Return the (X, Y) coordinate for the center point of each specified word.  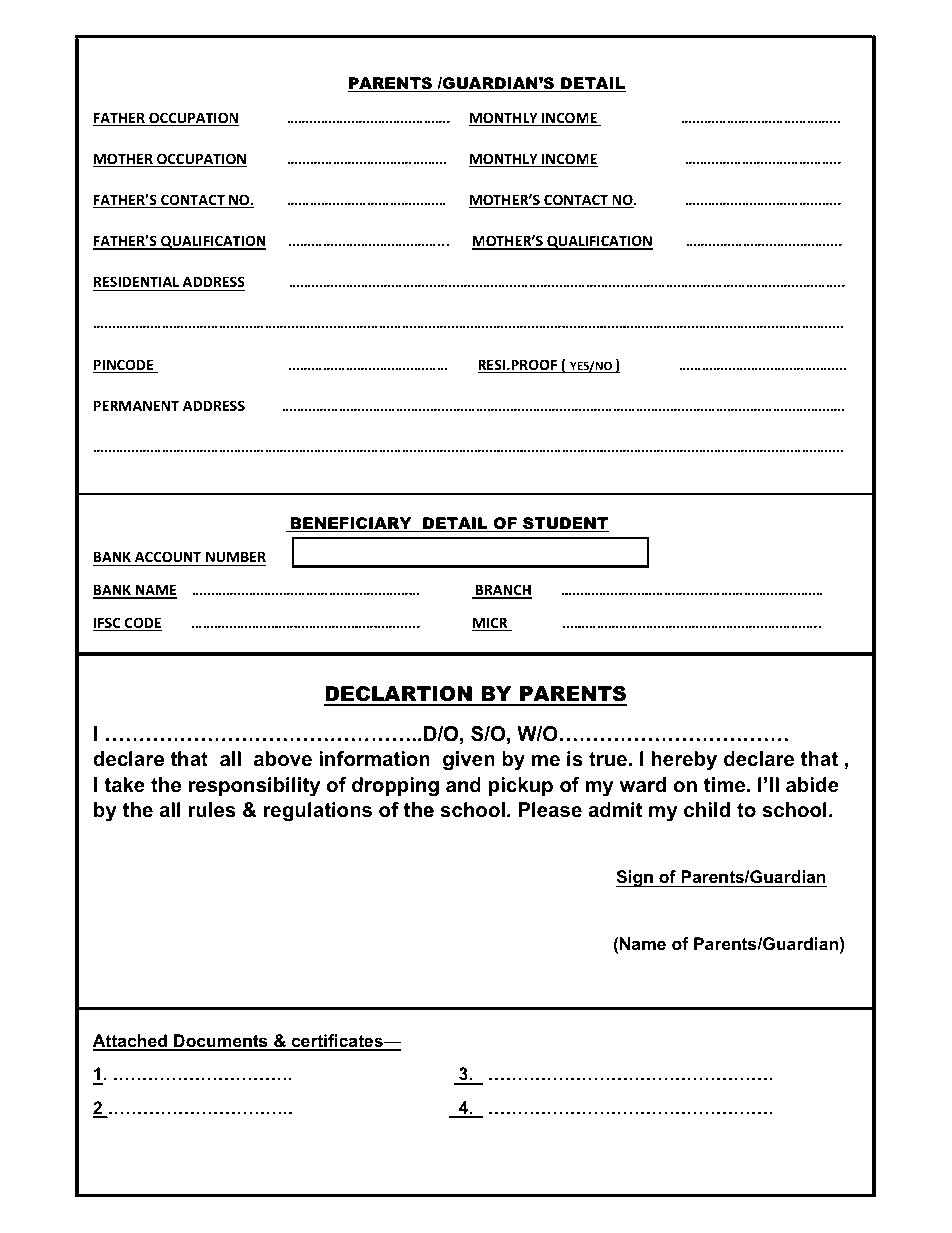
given (469, 761)
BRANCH (502, 591)
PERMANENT (136, 405)
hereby (684, 761)
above (283, 759)
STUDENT (565, 524)
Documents (221, 1042)
